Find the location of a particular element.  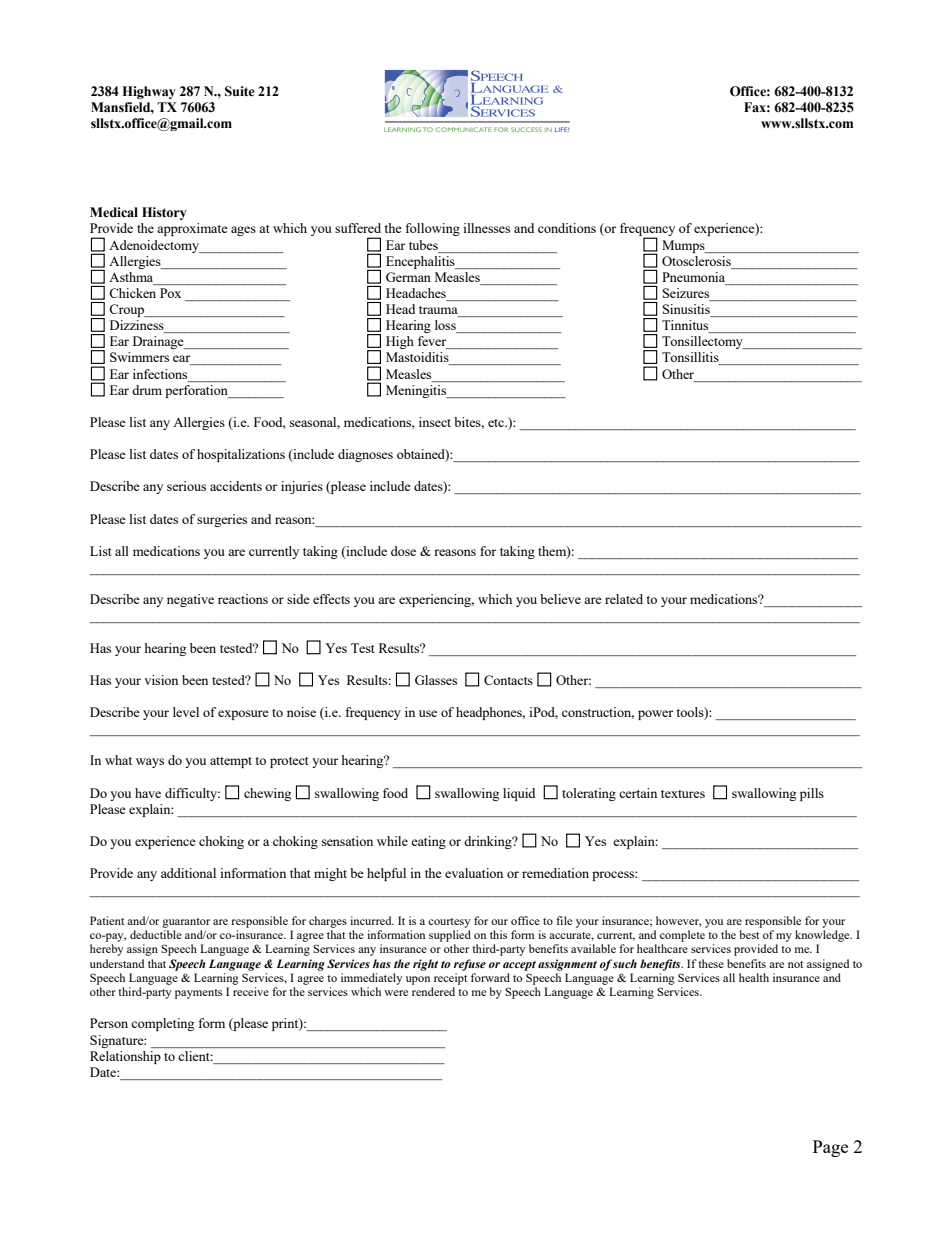

rendered is located at coordinates (433, 991).
